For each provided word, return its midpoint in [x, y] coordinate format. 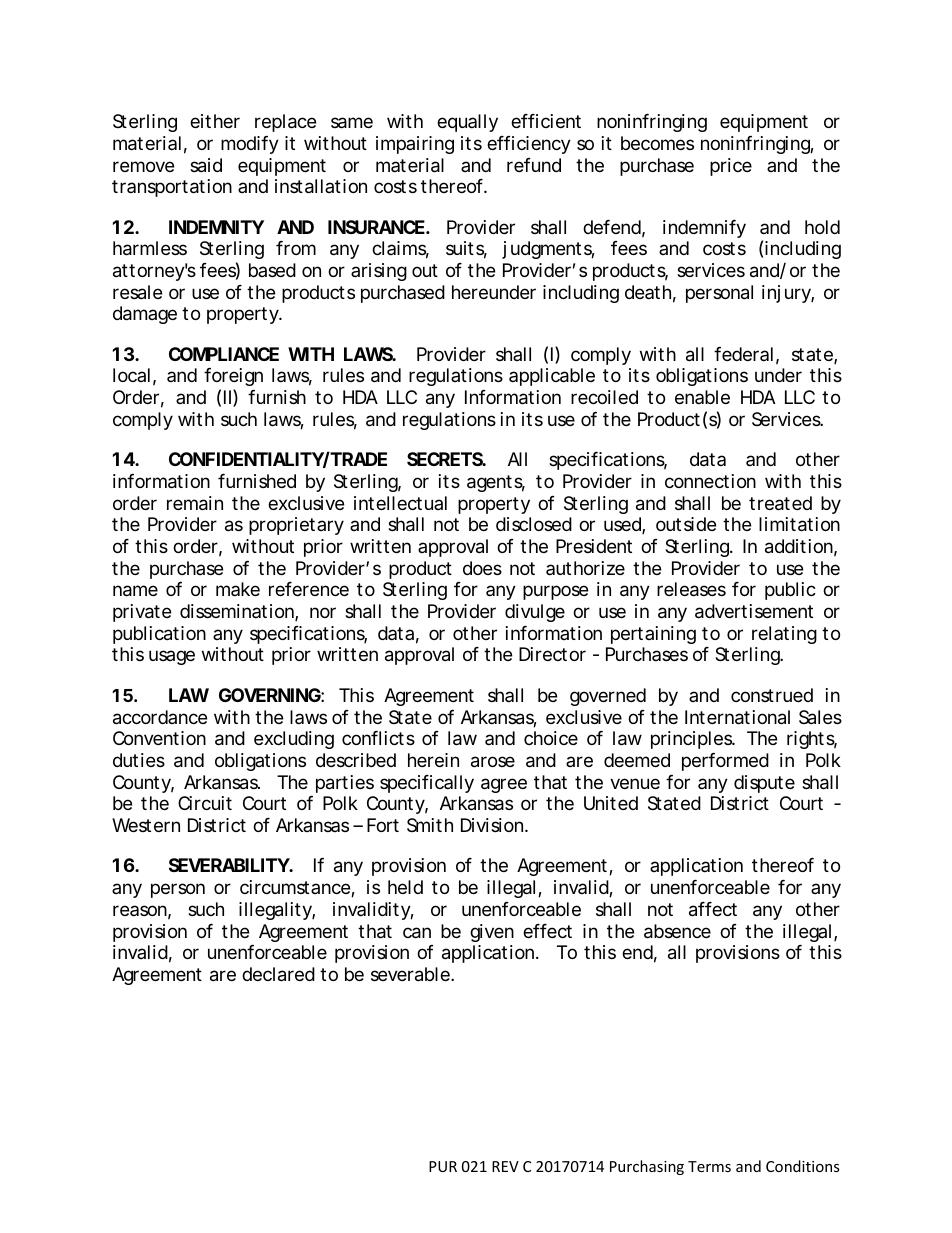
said [206, 165]
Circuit [205, 803]
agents [496, 483]
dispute [764, 784]
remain [195, 503]
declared [278, 974]
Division [493, 825]
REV [505, 1166]
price [731, 167]
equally [467, 123]
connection [710, 481]
